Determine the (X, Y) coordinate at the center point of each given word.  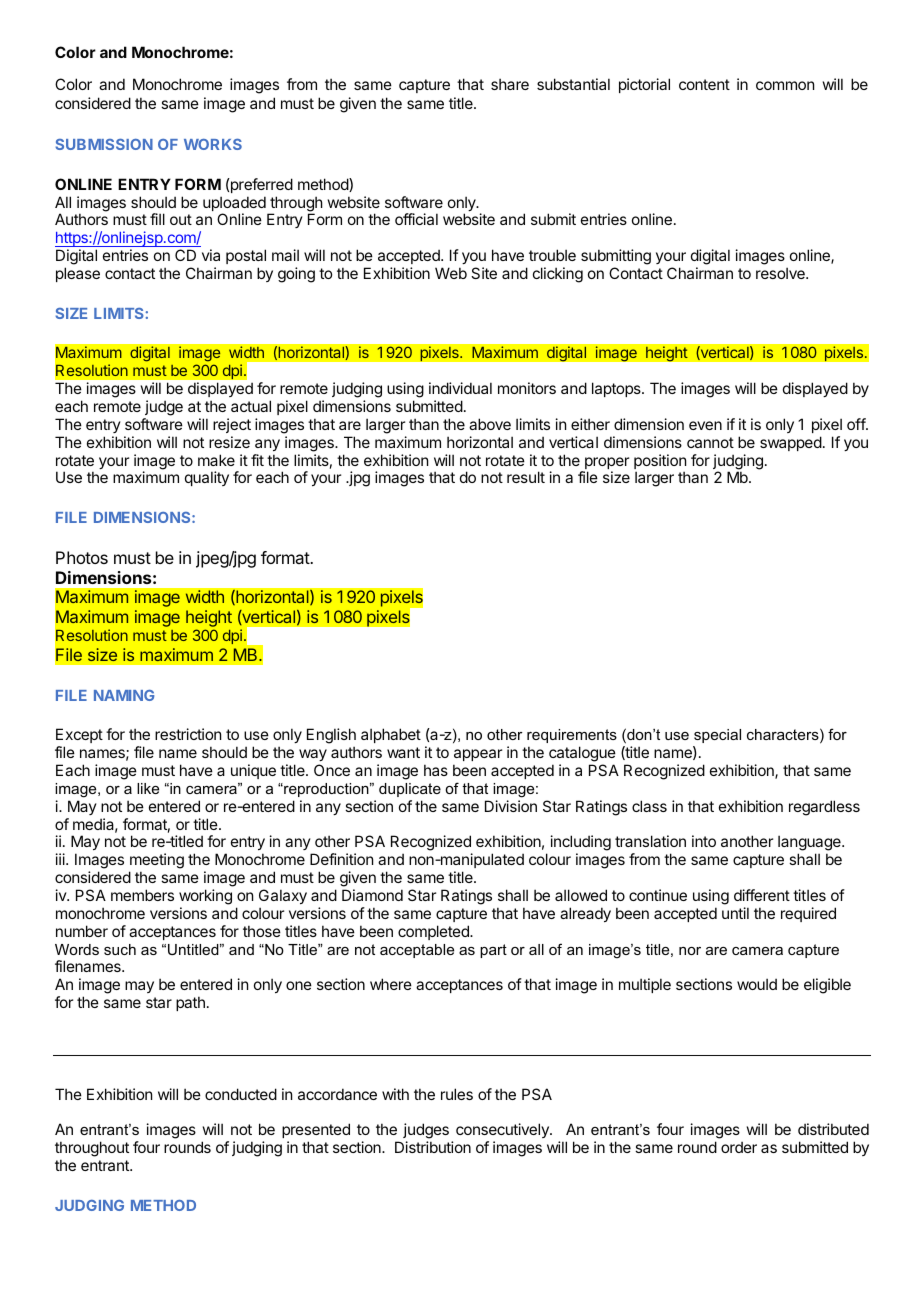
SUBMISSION (104, 144)
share (510, 84)
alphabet (391, 735)
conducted (241, 1094)
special (717, 736)
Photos (82, 557)
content (704, 84)
